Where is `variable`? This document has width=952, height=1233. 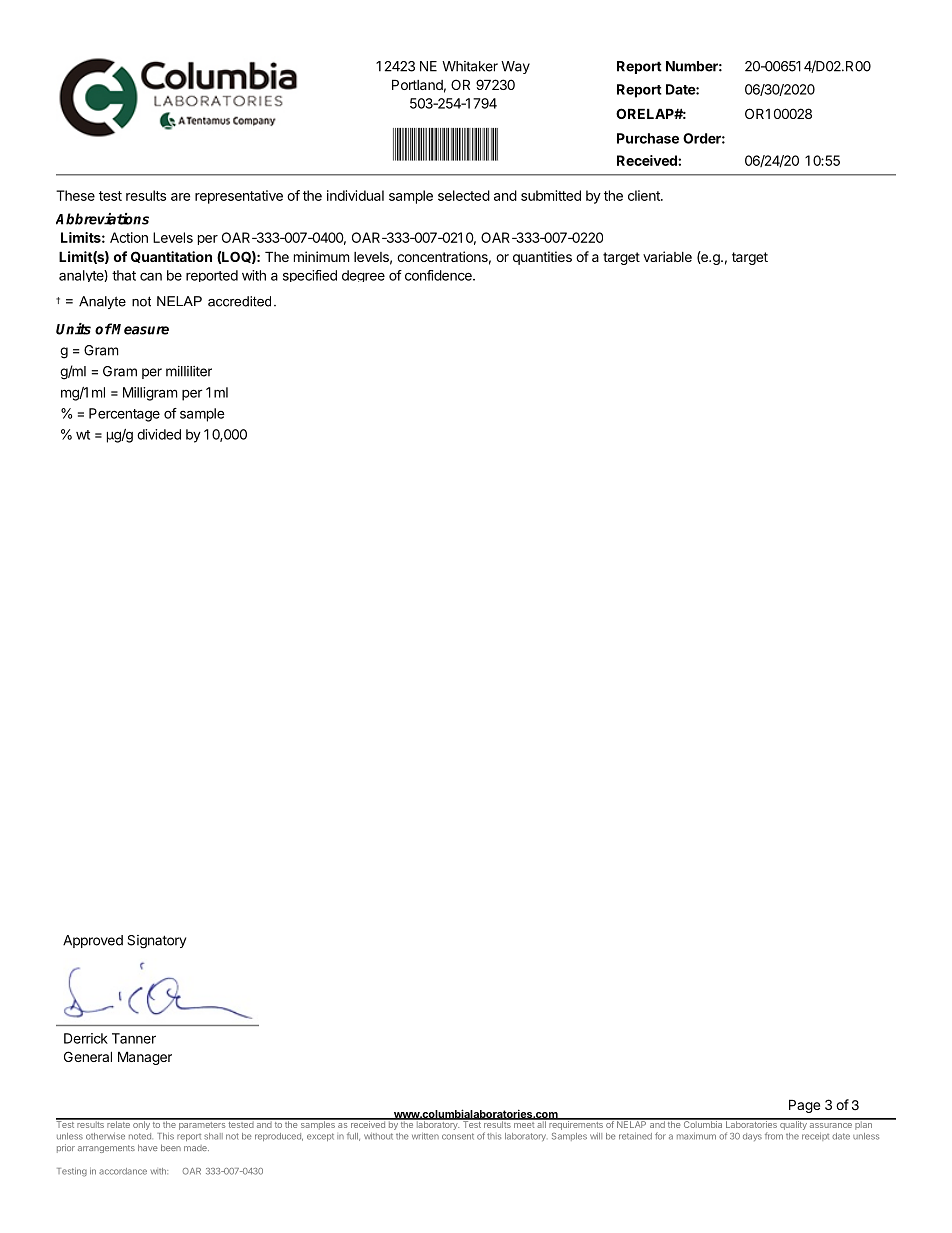 variable is located at coordinates (667, 256).
